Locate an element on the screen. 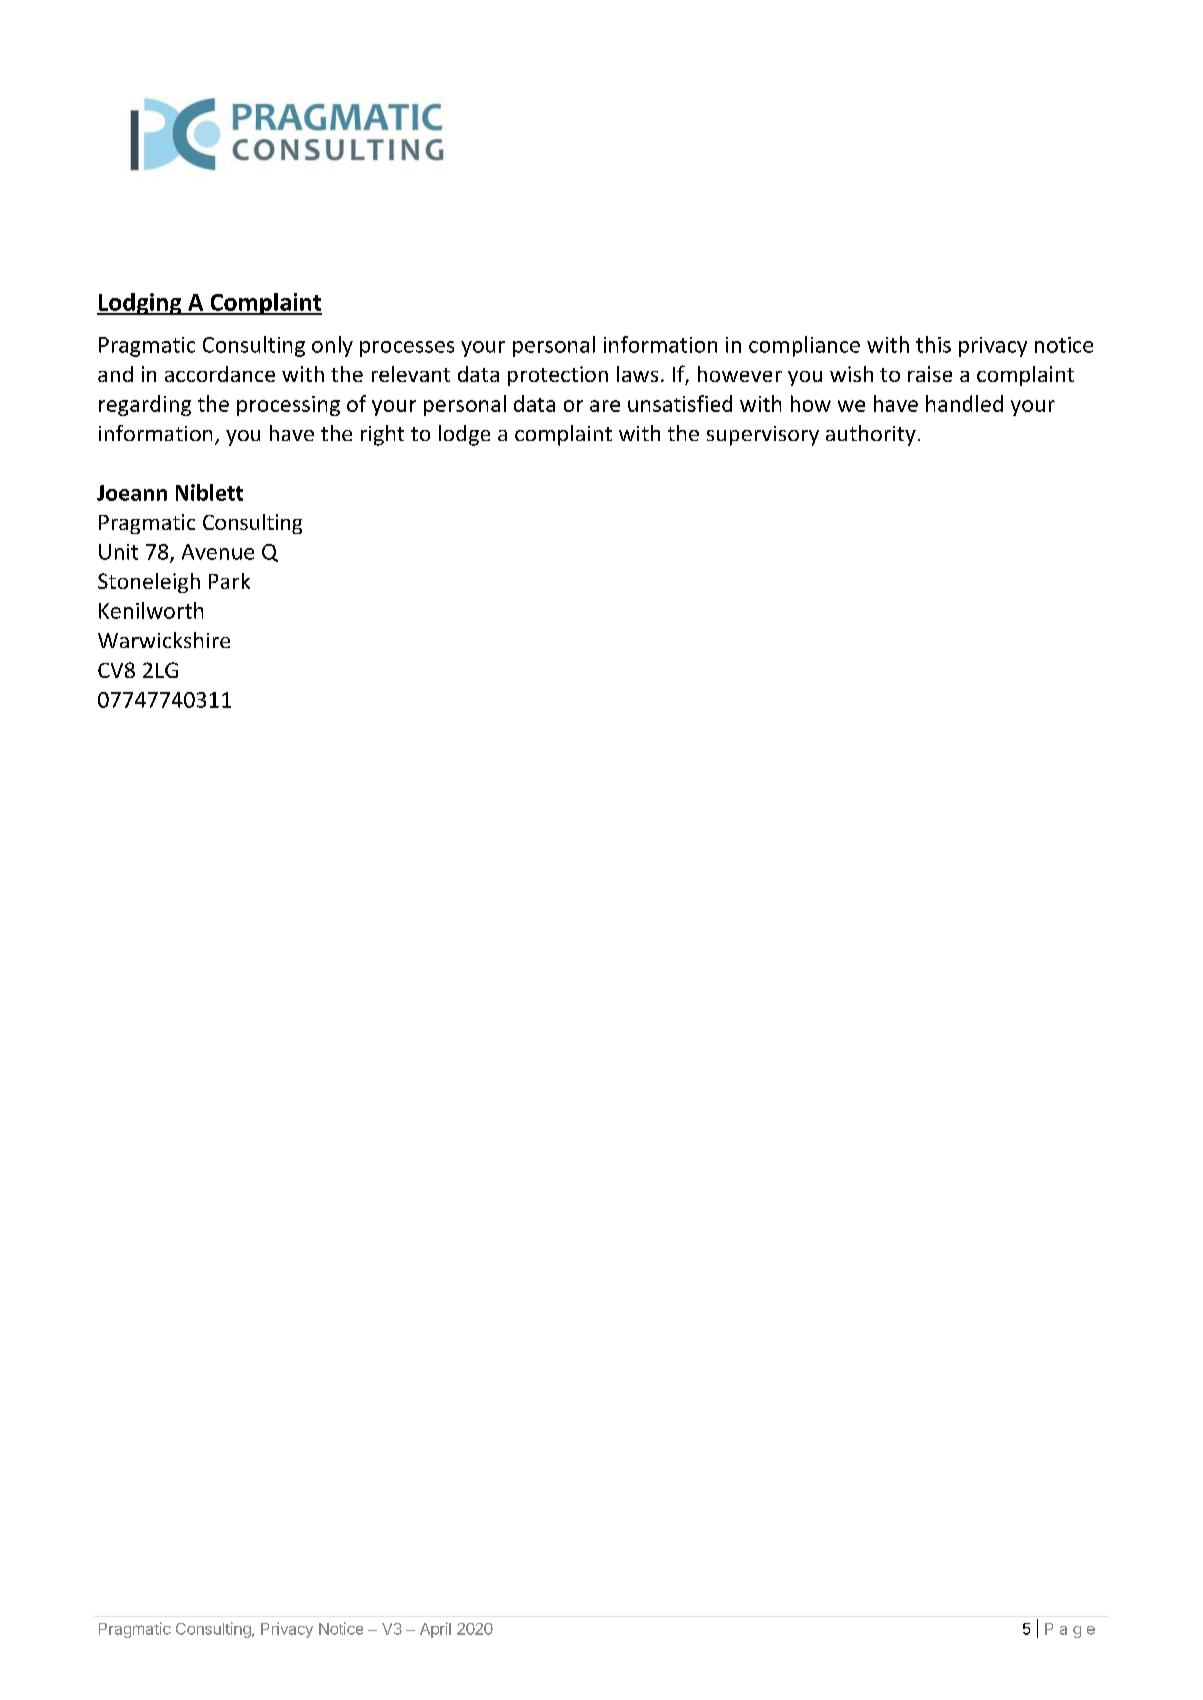 The height and width of the screenshot is (1700, 1203). Park is located at coordinates (229, 581).
